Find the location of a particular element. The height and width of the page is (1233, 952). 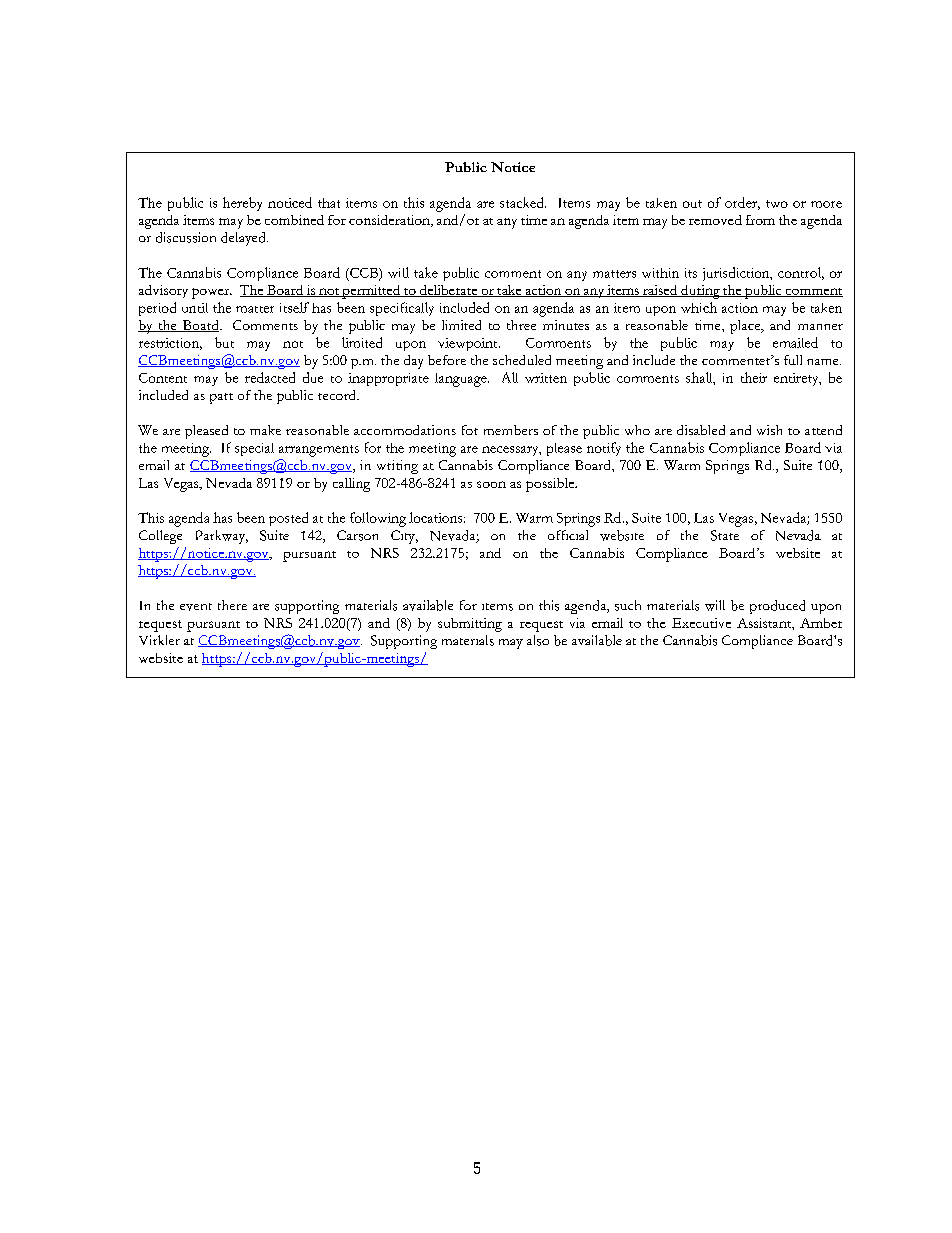

from is located at coordinates (760, 220).
